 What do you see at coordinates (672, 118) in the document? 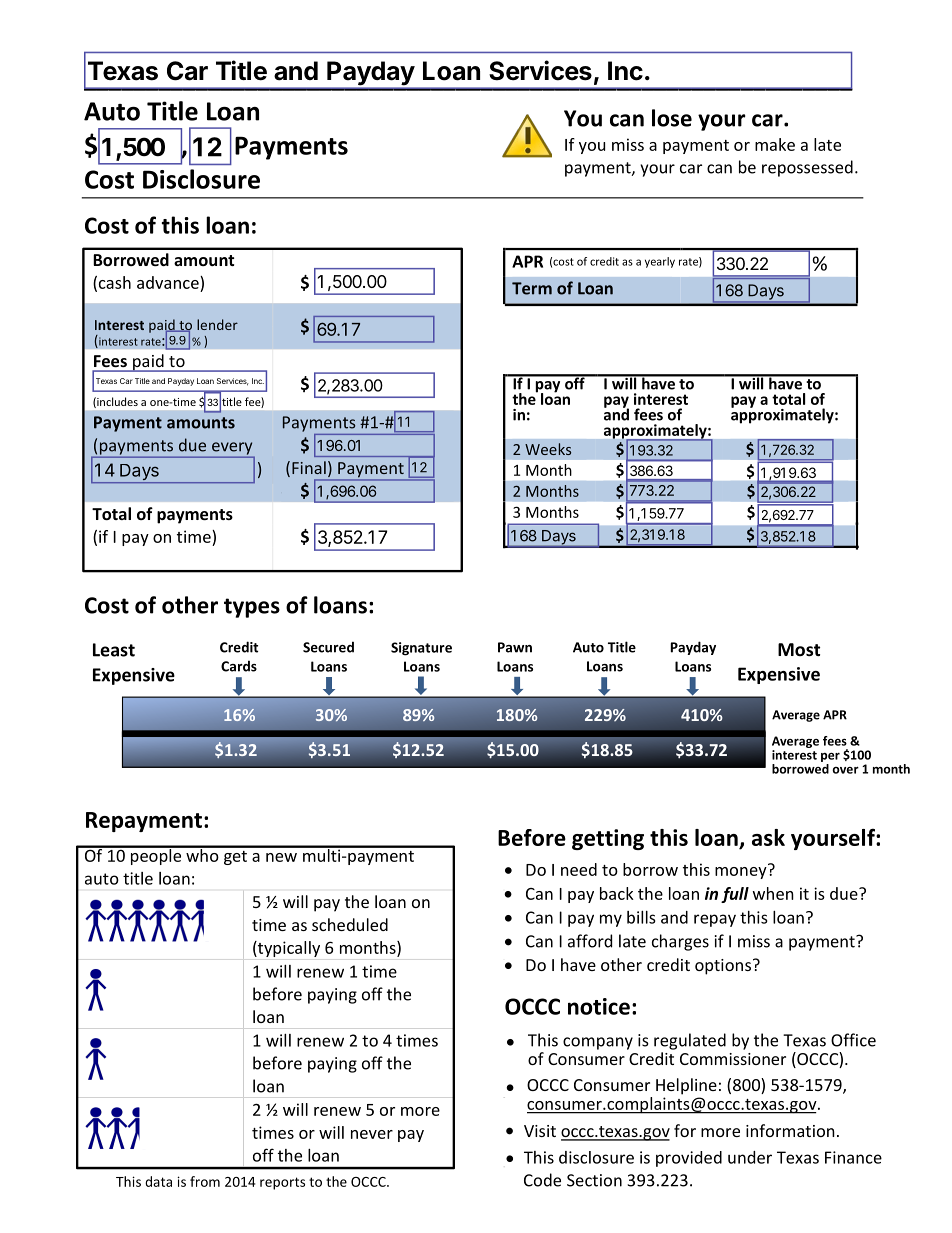
I see `lose` at bounding box center [672, 118].
